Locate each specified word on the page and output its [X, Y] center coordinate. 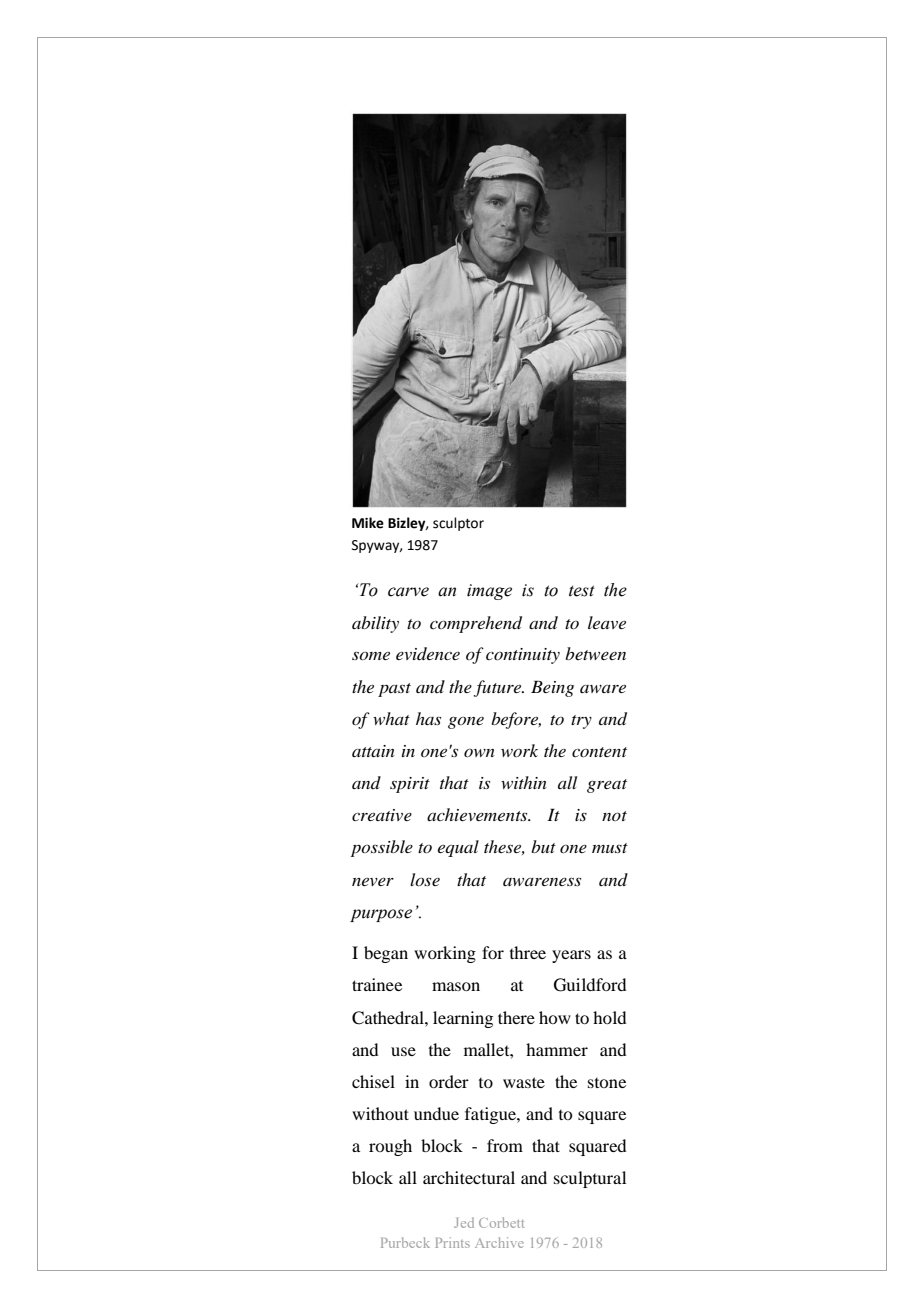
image [489, 592]
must [610, 848]
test [582, 591]
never [373, 882]
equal [458, 848]
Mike [368, 523]
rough [390, 1147]
